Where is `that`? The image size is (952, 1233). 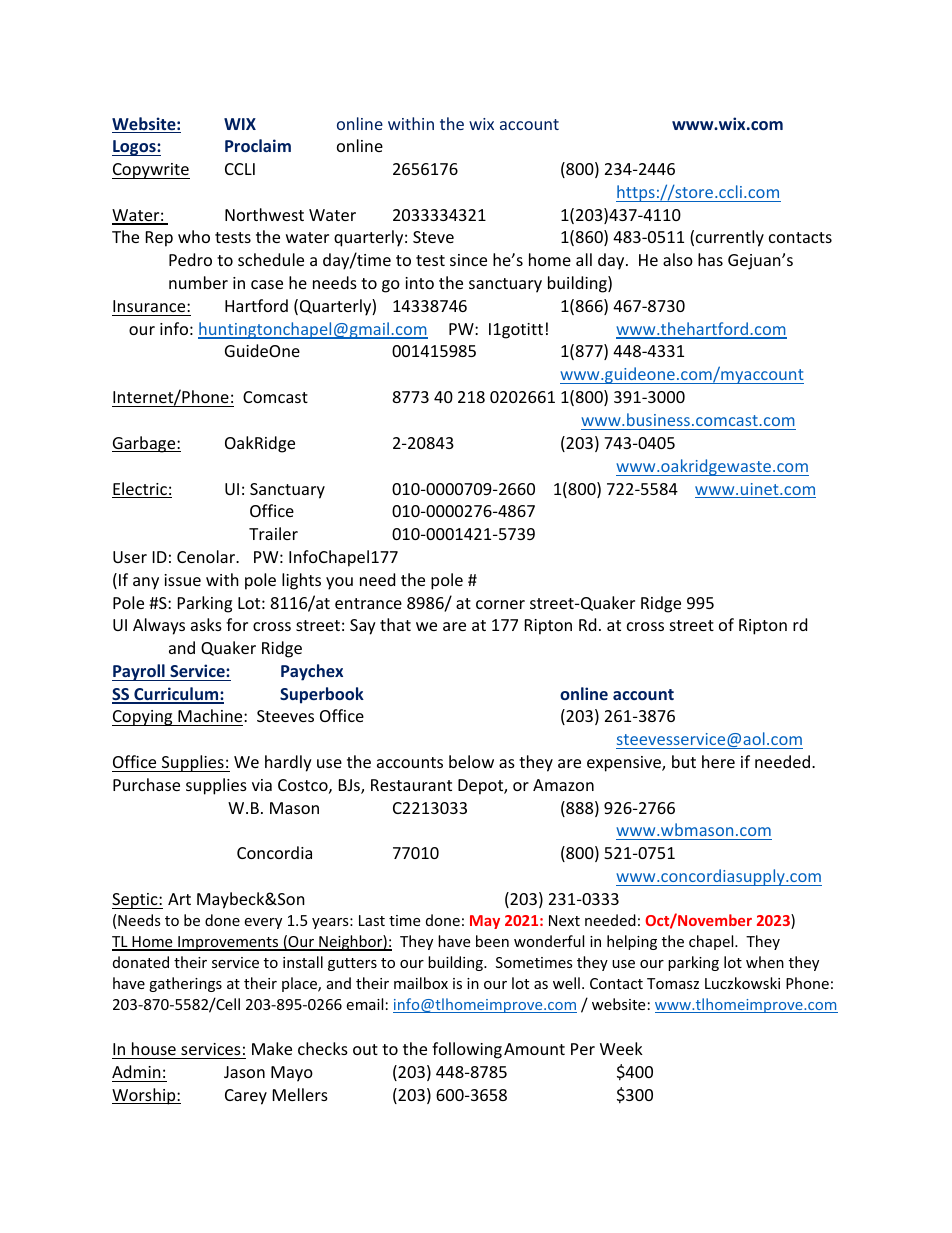
that is located at coordinates (395, 624).
